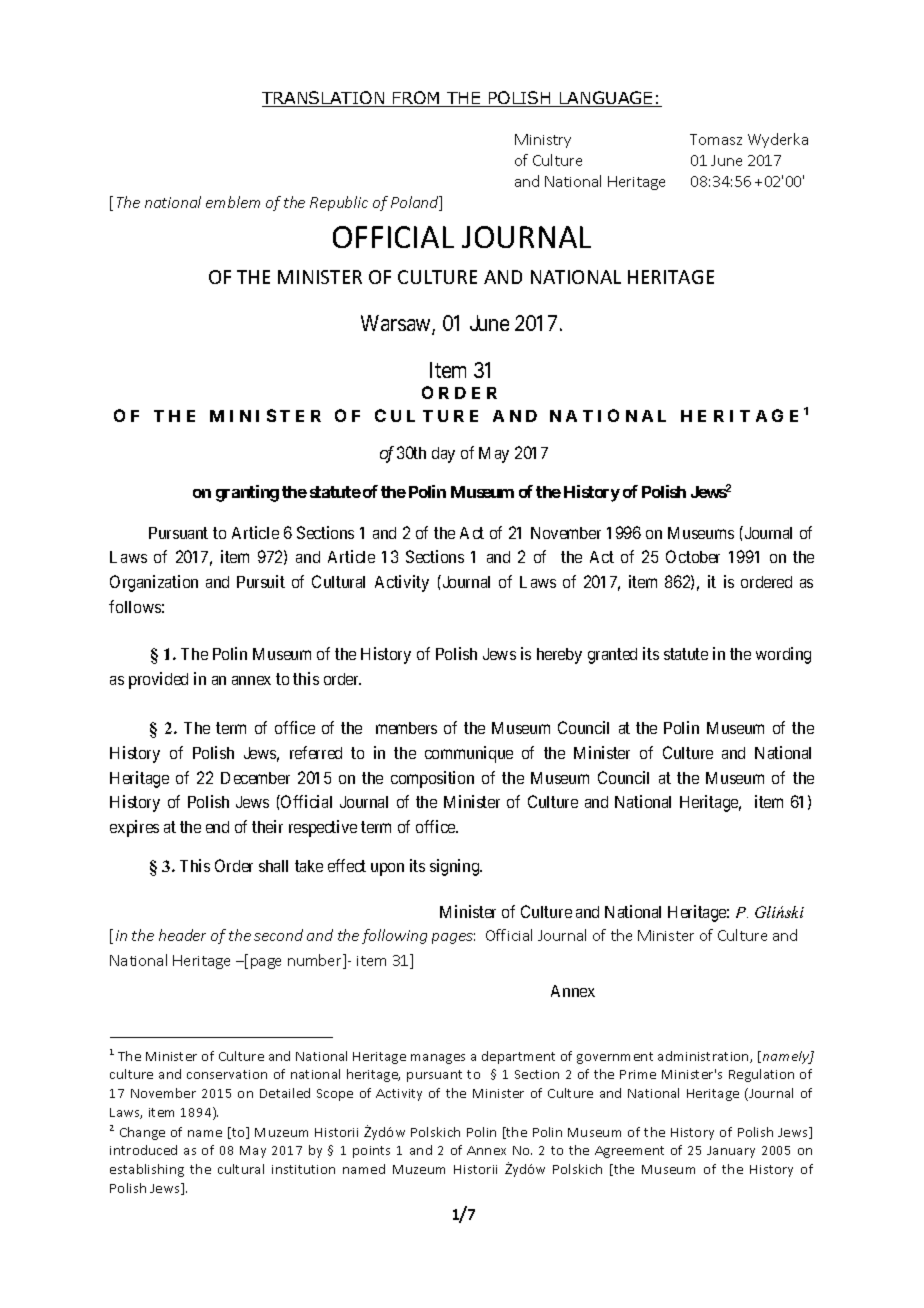 This screenshot has height=1308, width=924. I want to click on wording, so click(783, 655).
